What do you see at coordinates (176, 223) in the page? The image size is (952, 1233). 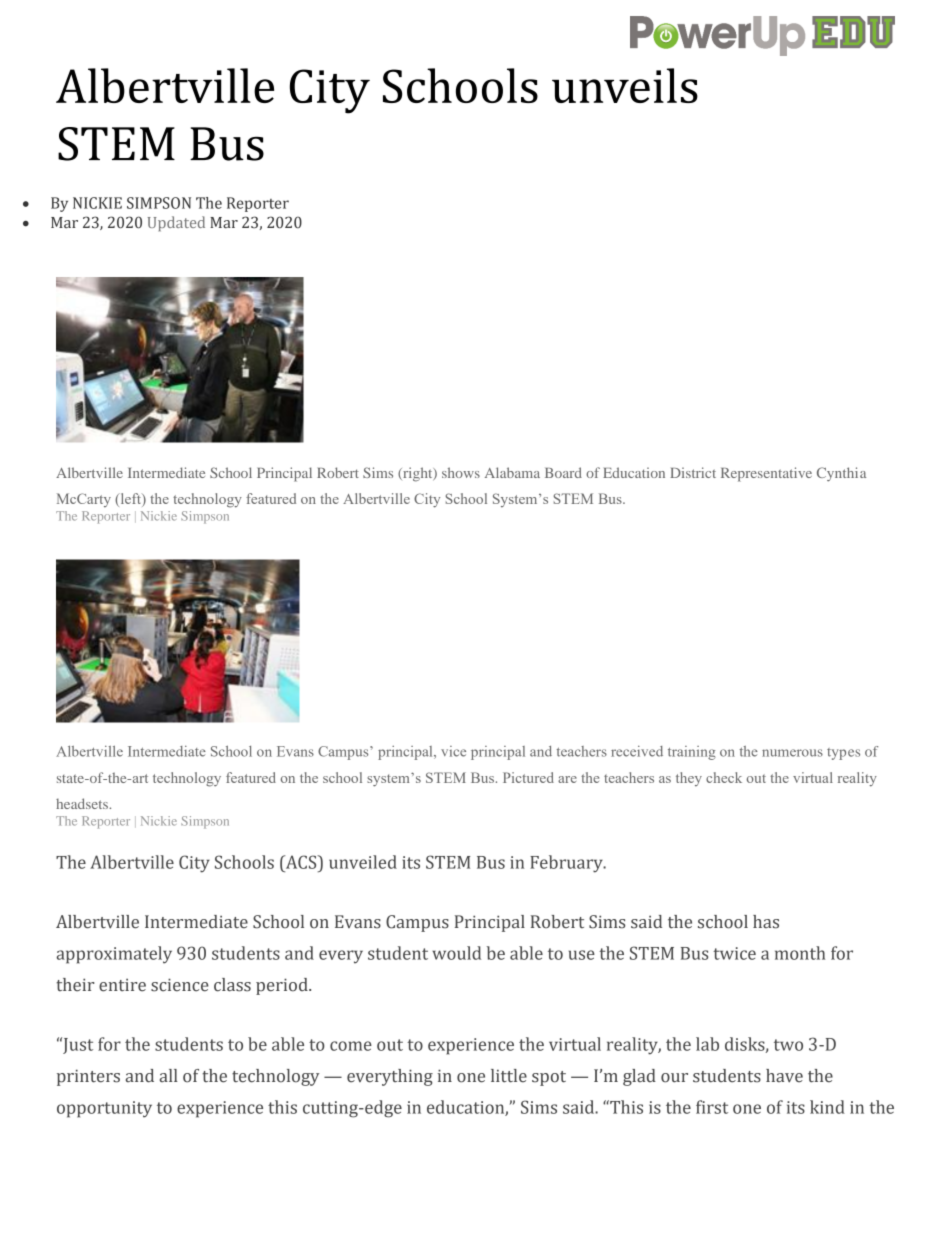 I see `Updated` at bounding box center [176, 223].
